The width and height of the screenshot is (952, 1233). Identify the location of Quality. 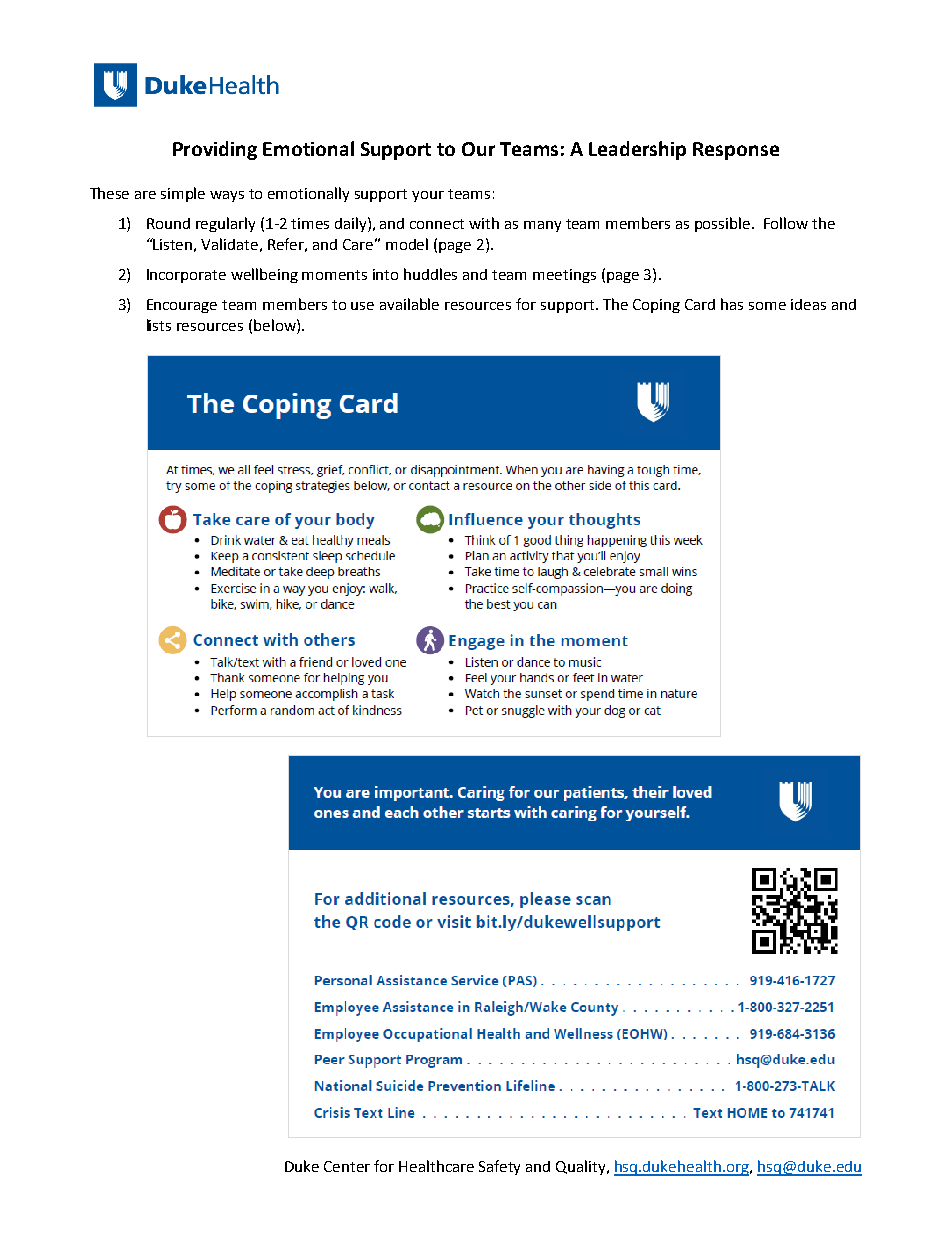
(582, 1167).
